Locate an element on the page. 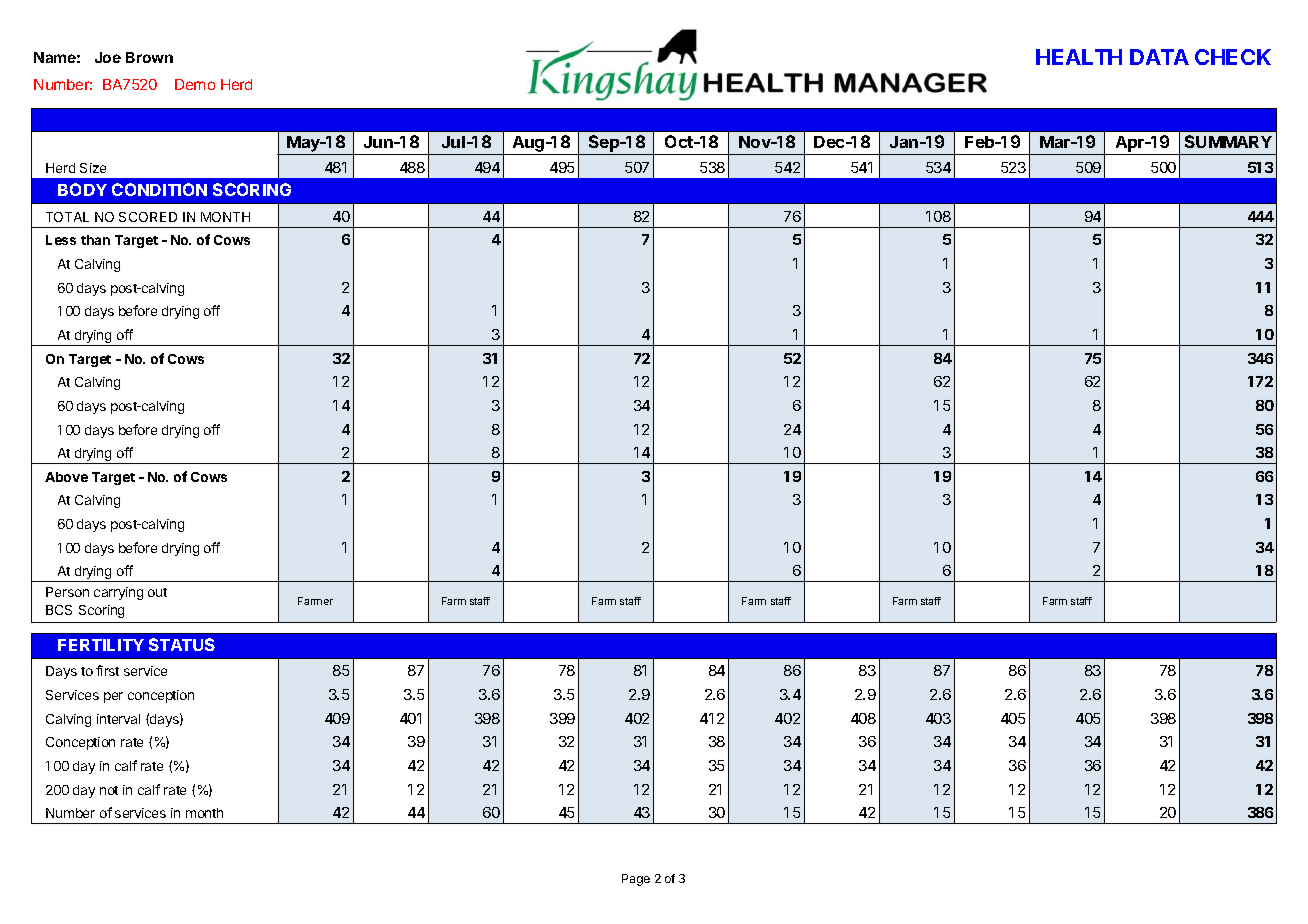 The width and height of the page is (1308, 924). Demo is located at coordinates (195, 84).
